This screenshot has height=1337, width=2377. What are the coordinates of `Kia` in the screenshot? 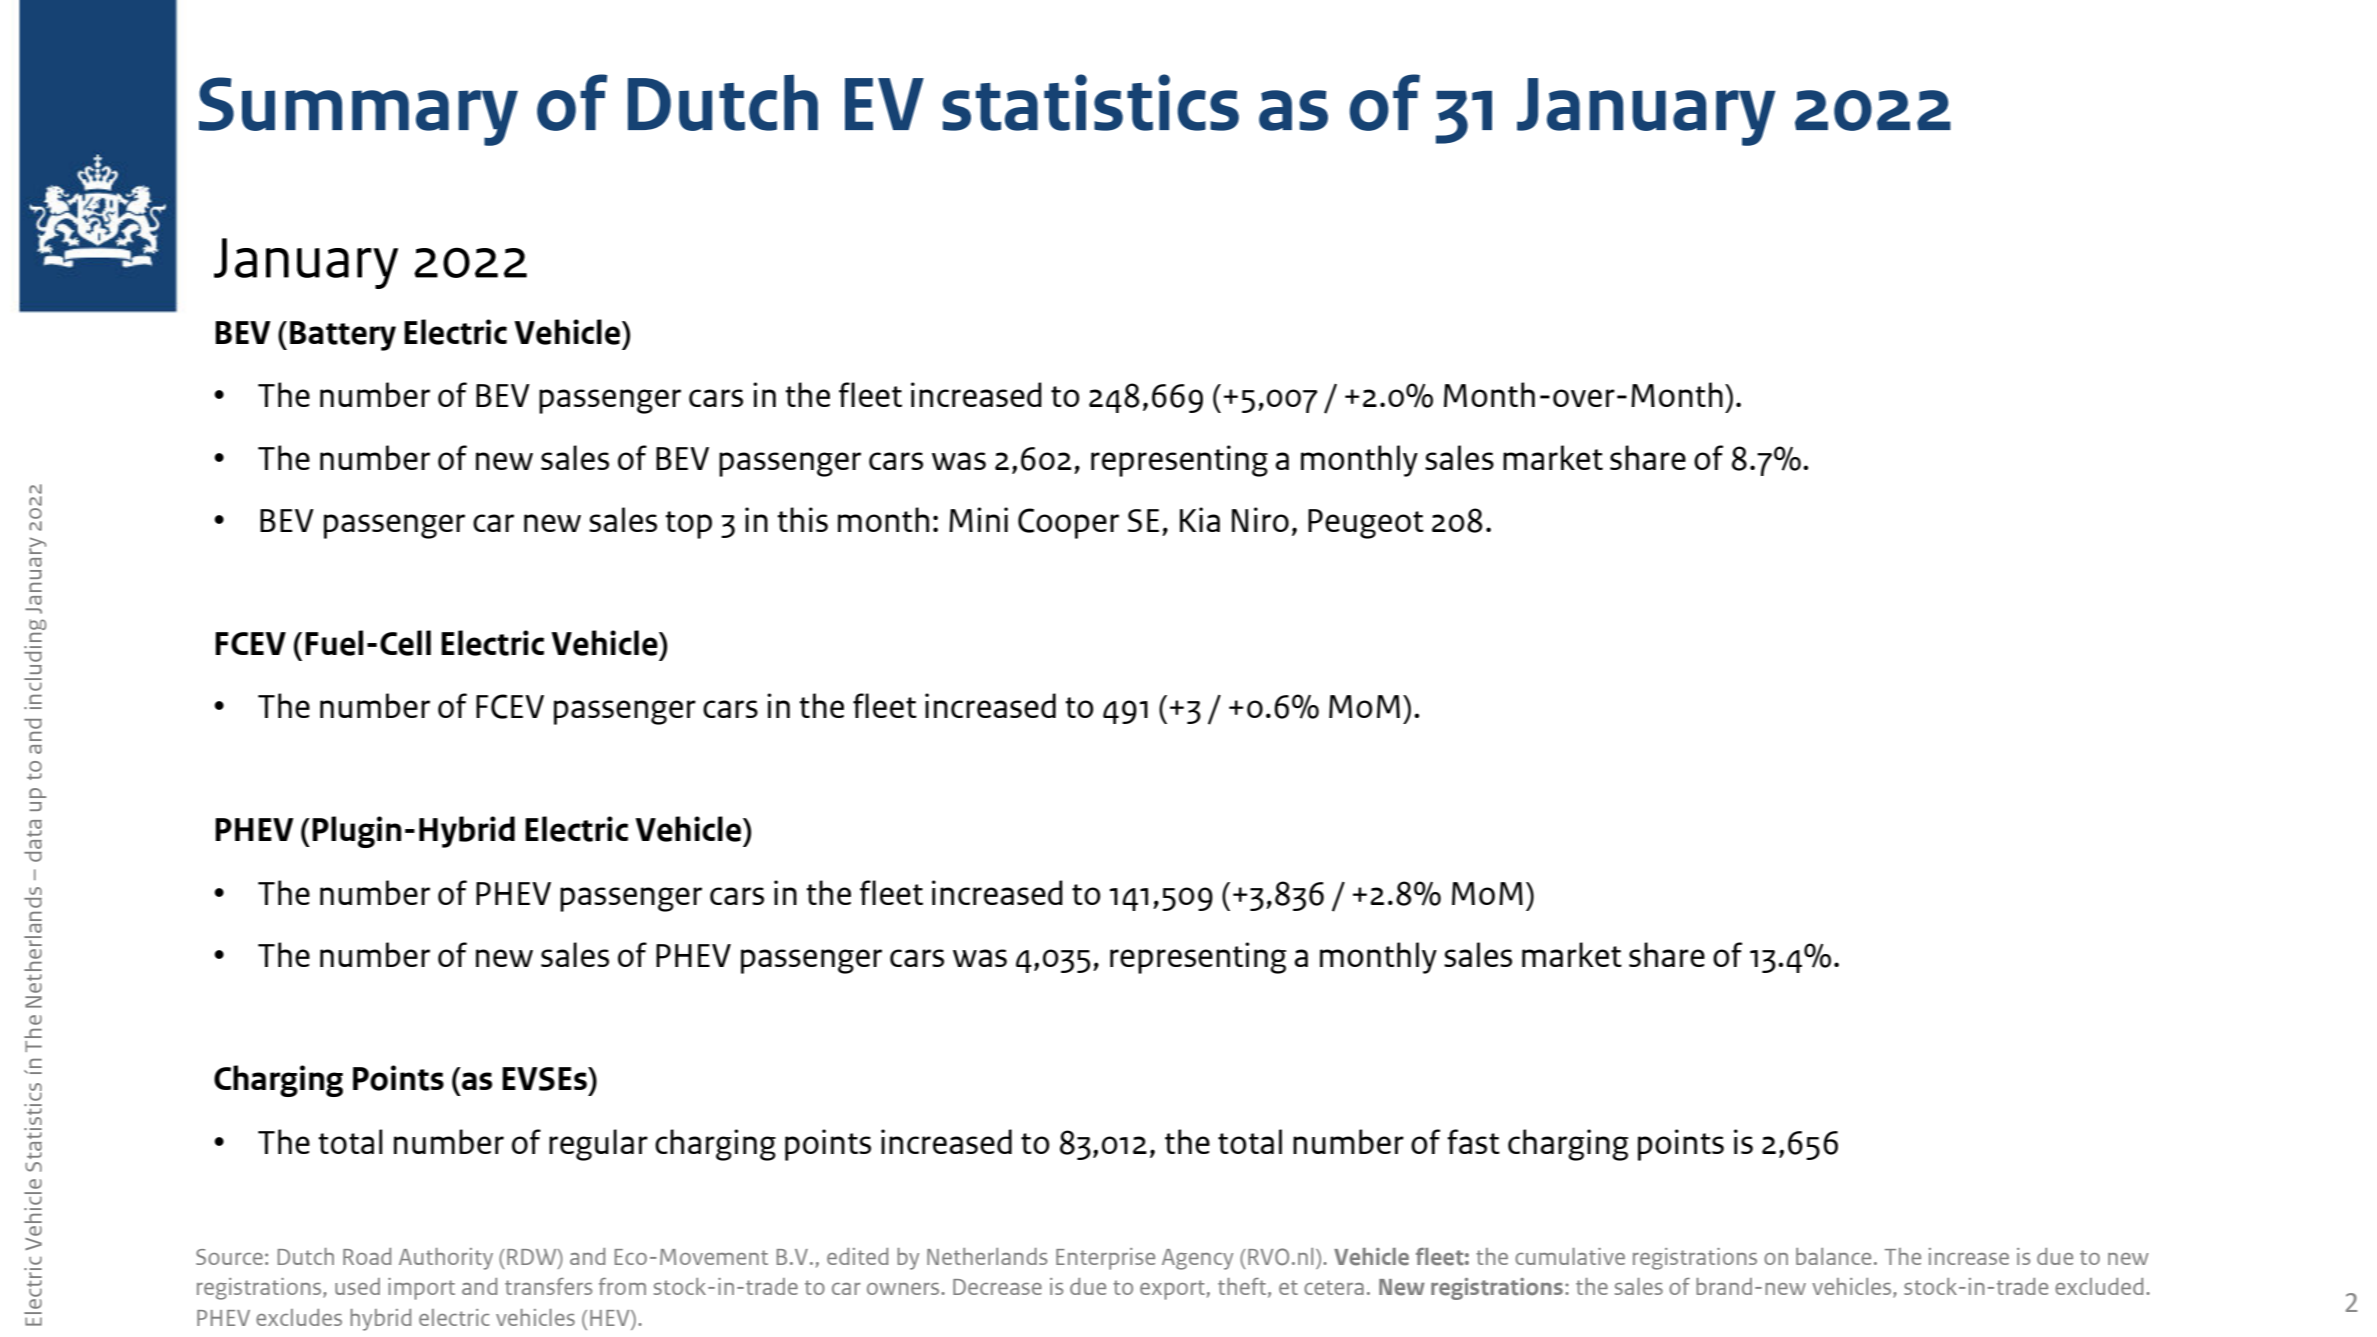 It's located at (1200, 519).
